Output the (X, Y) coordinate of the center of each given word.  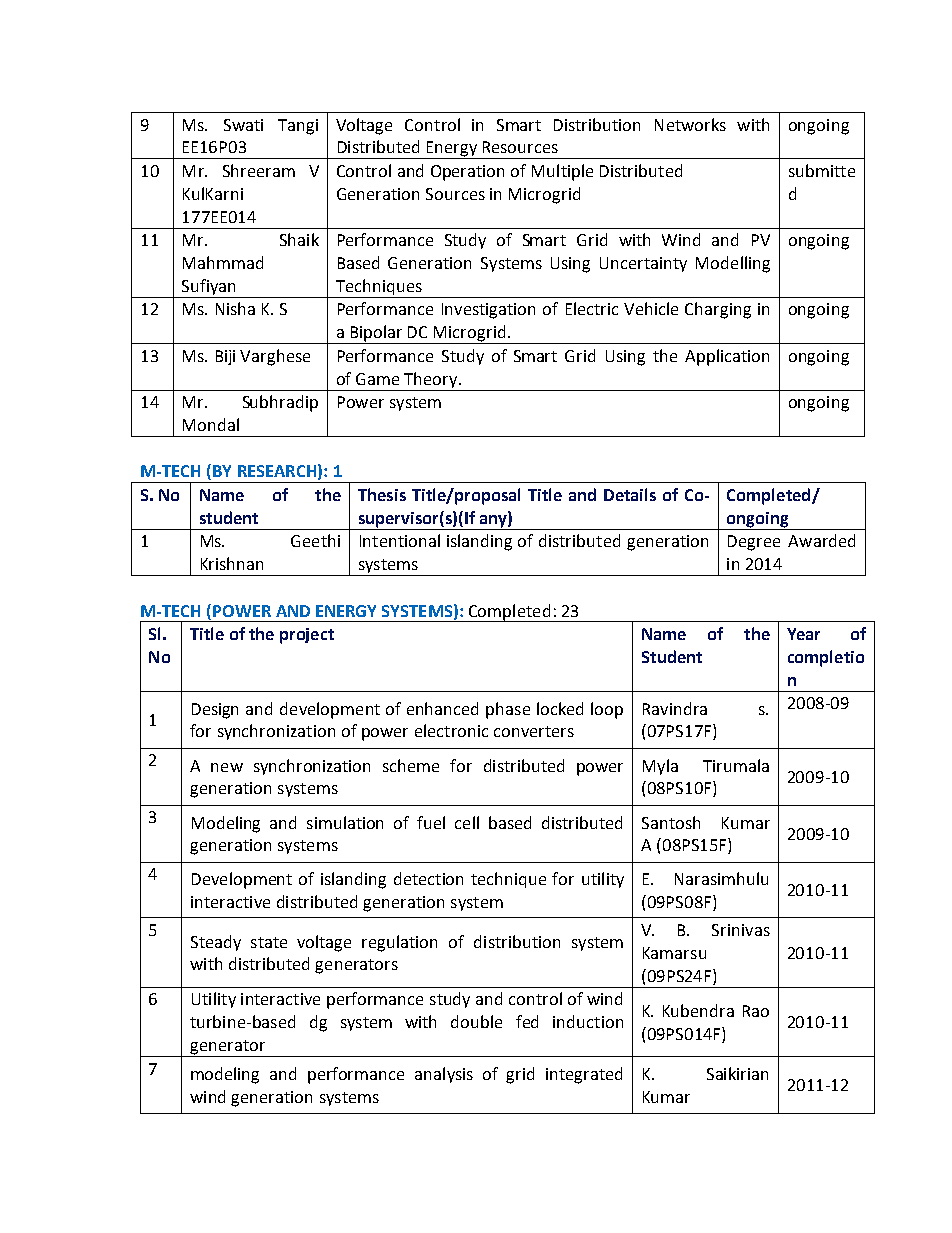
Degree (754, 543)
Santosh (671, 822)
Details (630, 494)
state (269, 942)
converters (534, 731)
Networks (690, 124)
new (227, 767)
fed (527, 1021)
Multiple (562, 172)
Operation (467, 173)
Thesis (382, 494)
